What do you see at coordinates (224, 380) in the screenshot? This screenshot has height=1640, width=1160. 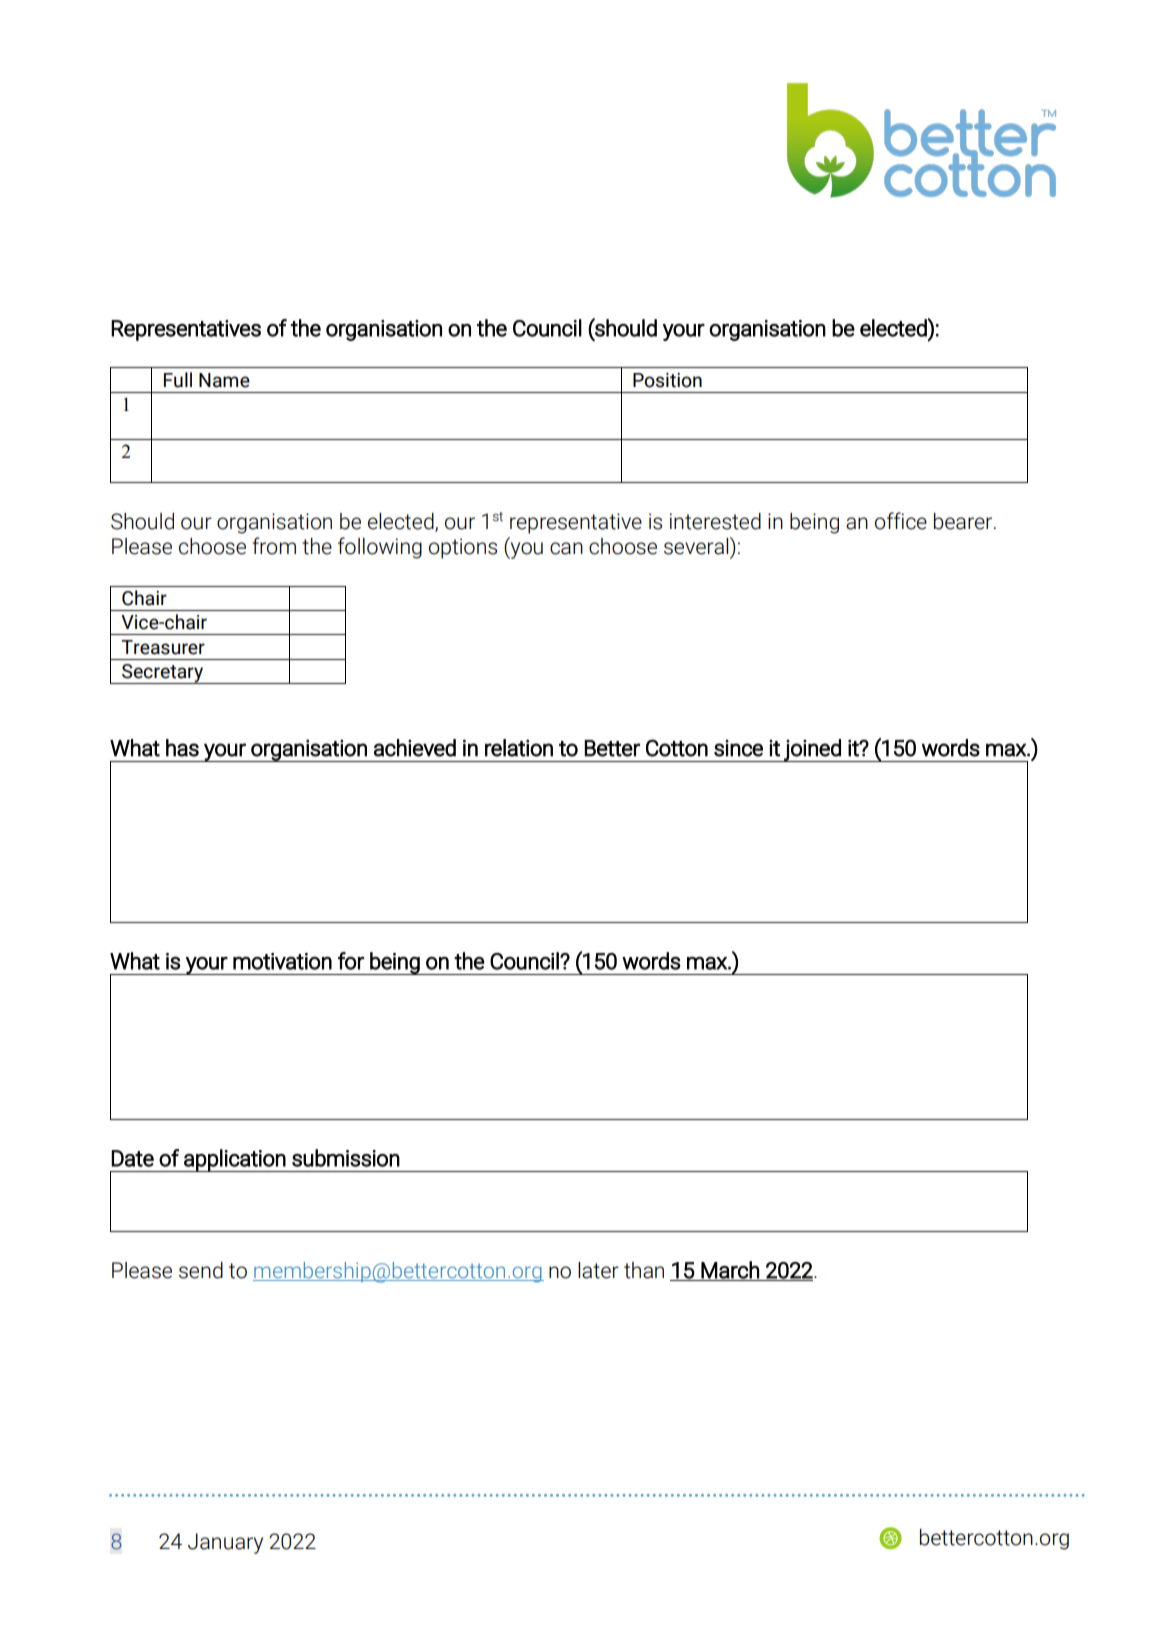 I see `Name` at bounding box center [224, 380].
